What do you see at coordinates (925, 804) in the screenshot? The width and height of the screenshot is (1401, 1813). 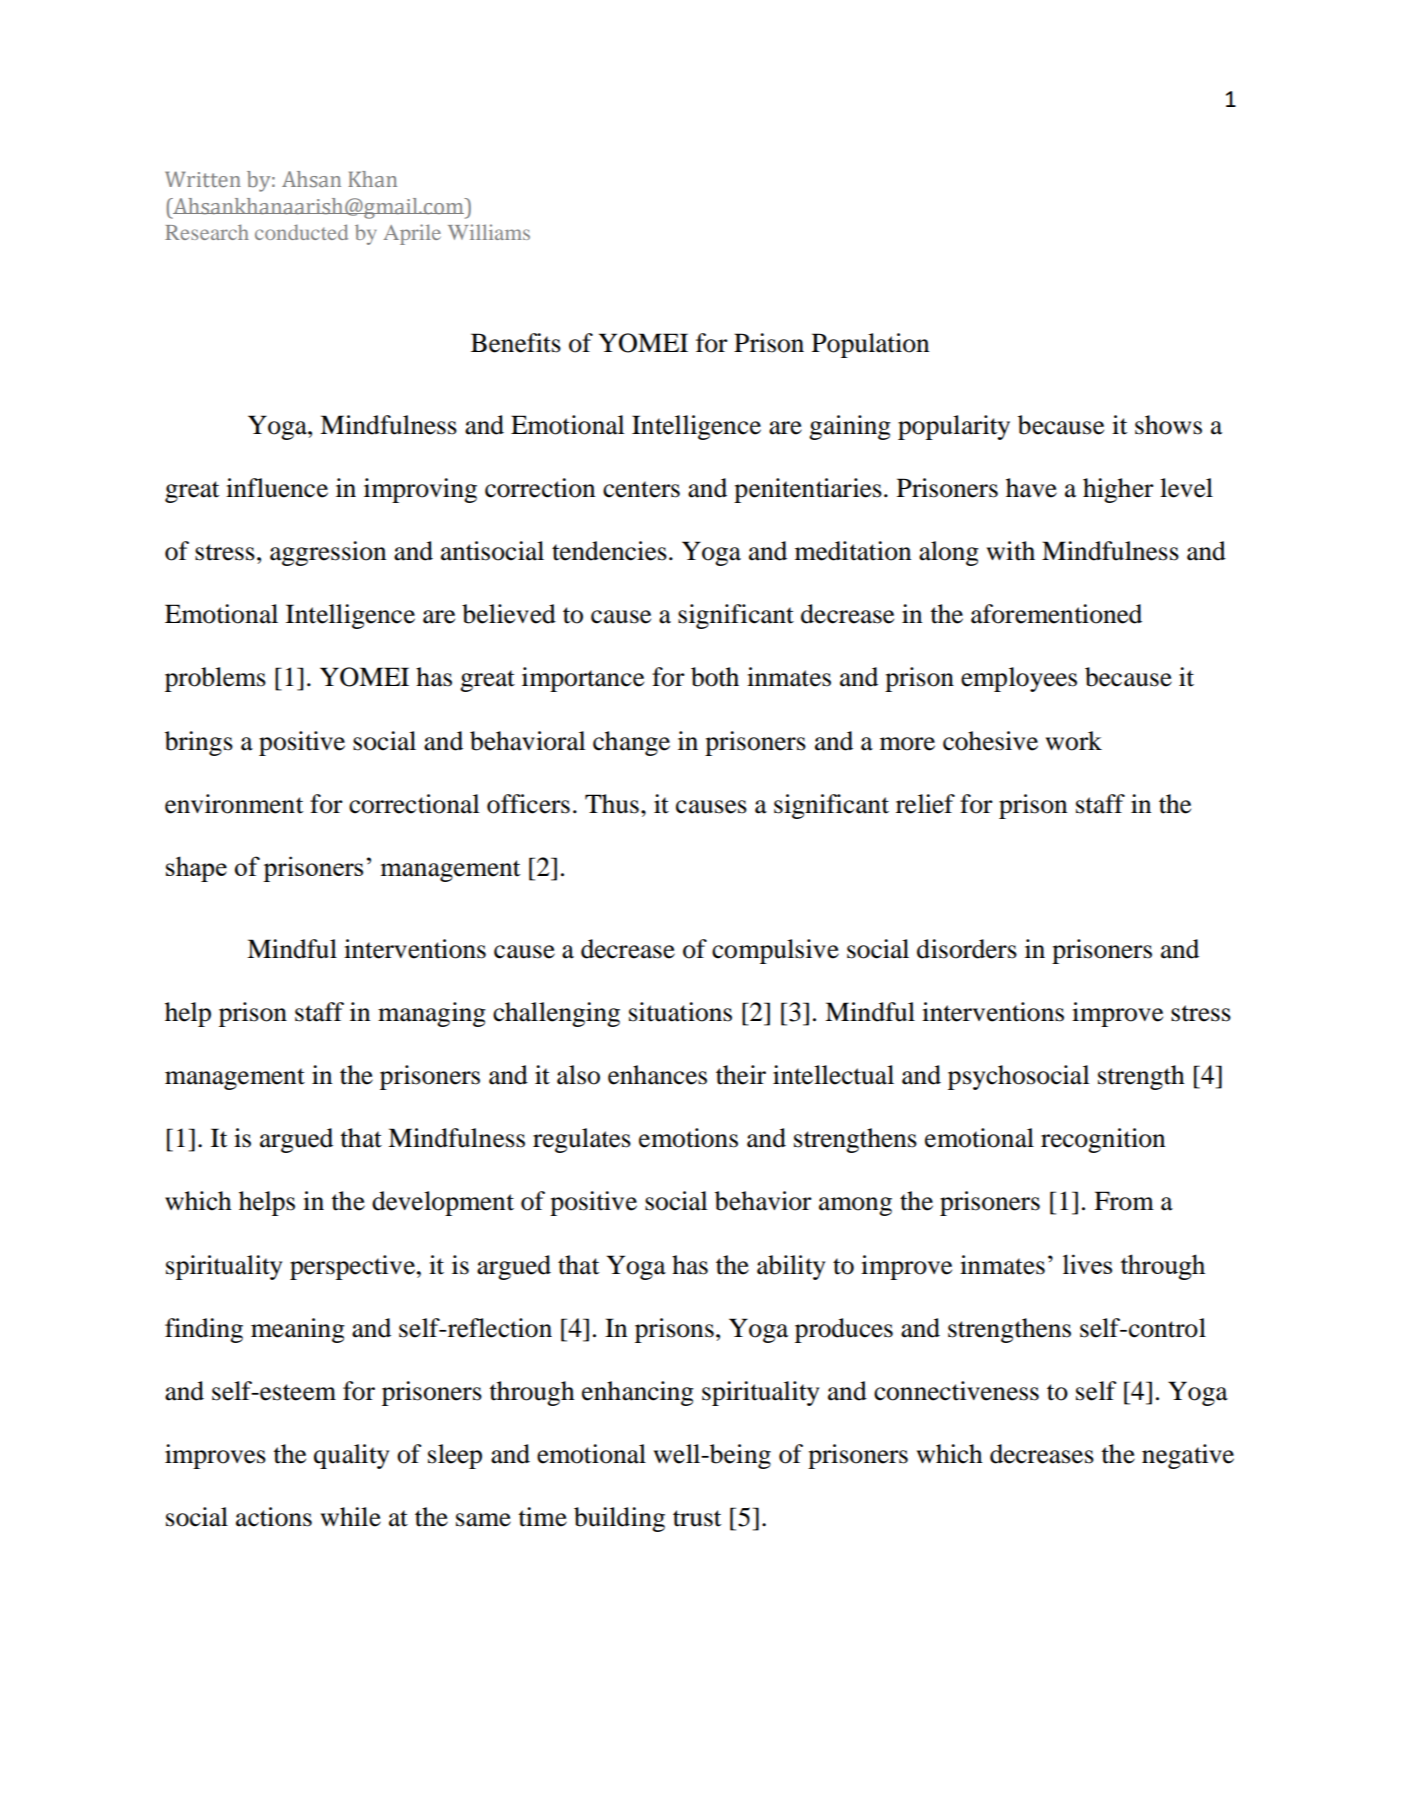 I see `relief` at bounding box center [925, 804].
